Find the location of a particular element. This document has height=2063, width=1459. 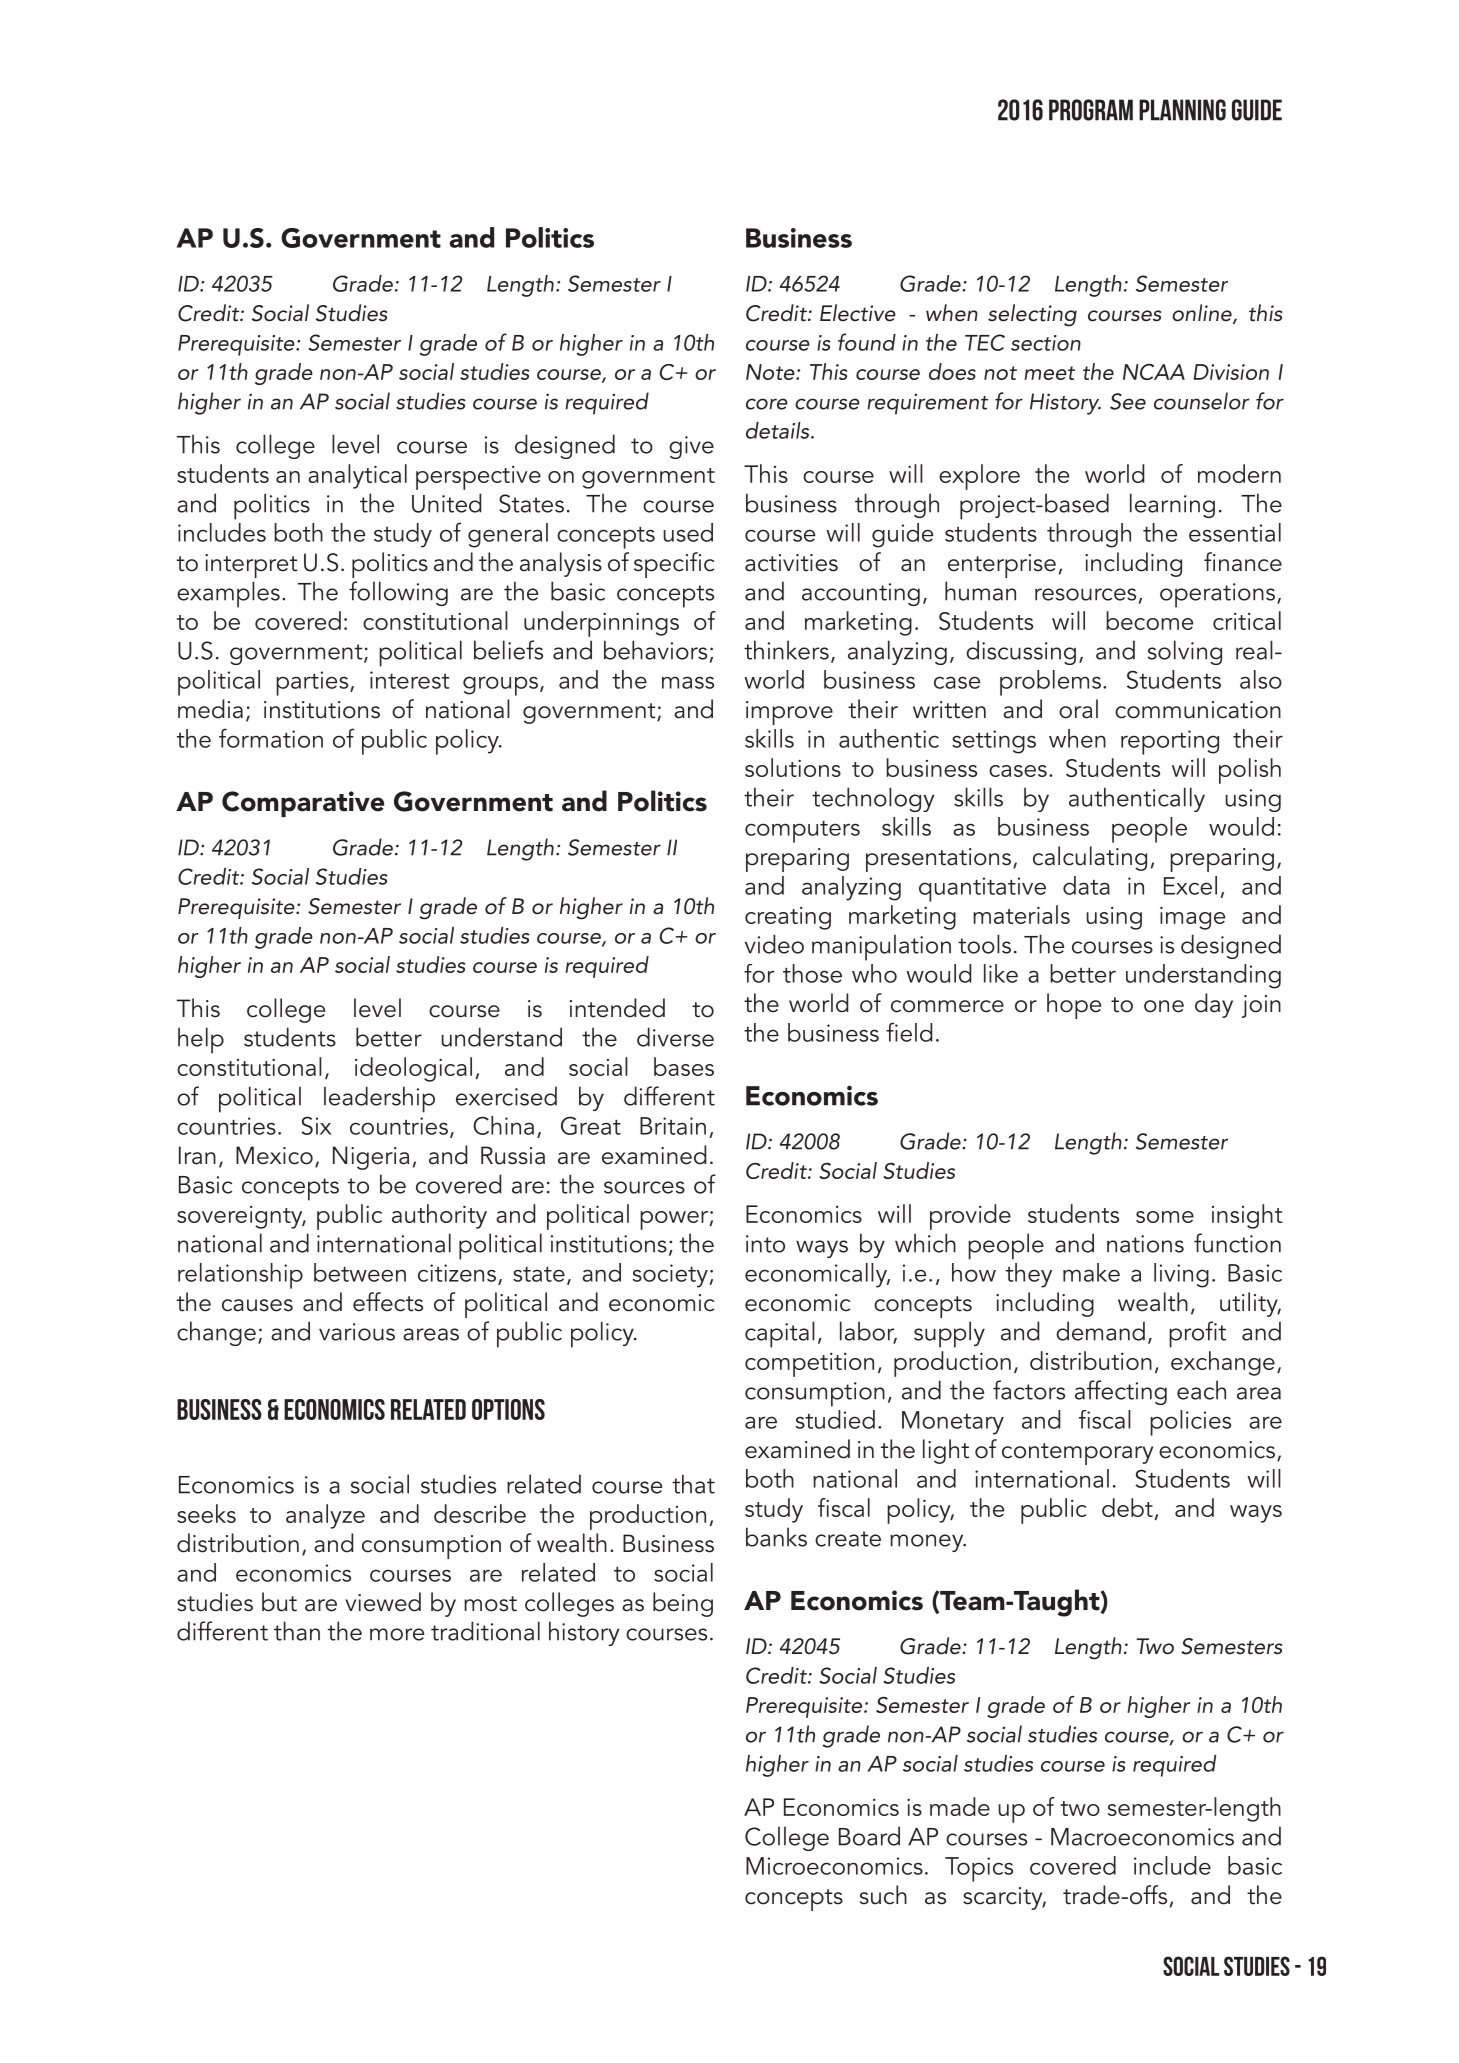

than is located at coordinates (297, 1631).
